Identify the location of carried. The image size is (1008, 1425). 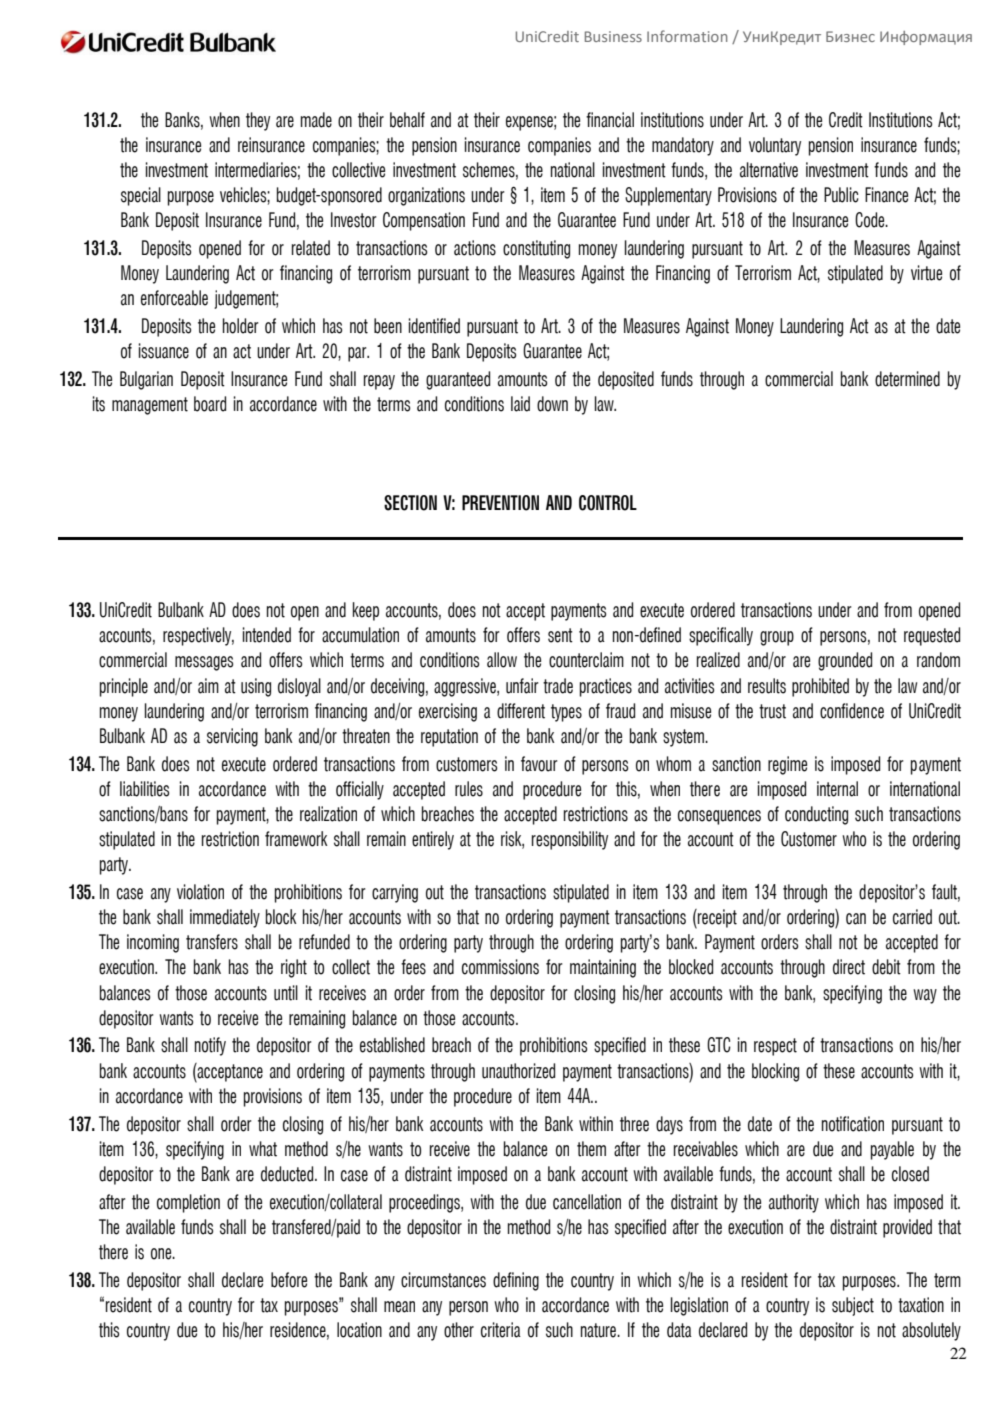
(912, 917).
